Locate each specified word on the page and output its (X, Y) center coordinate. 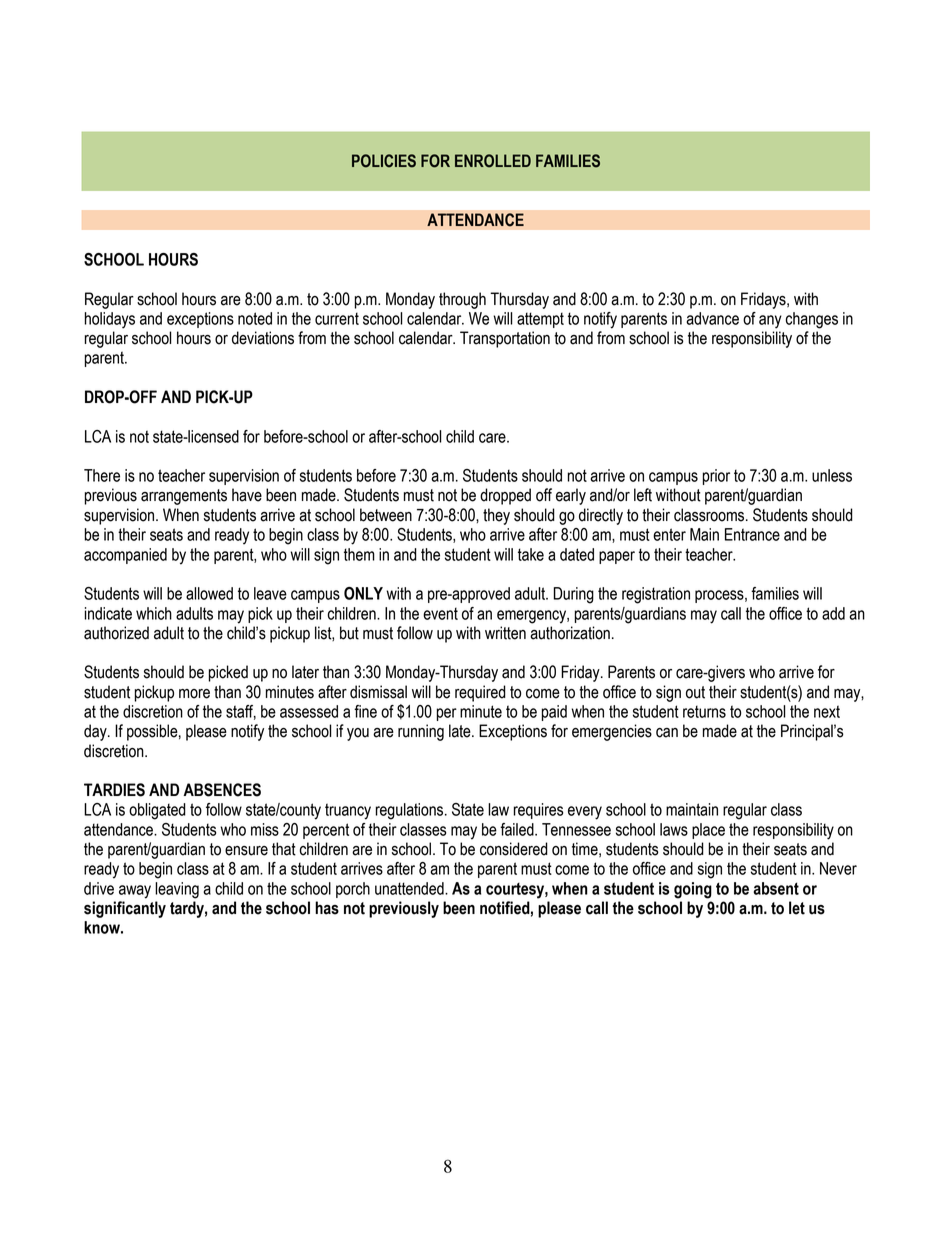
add (833, 613)
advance (712, 318)
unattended (410, 888)
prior (716, 477)
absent (776, 888)
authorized (116, 633)
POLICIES (384, 161)
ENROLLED (493, 161)
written (505, 633)
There (102, 475)
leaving (177, 890)
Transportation (505, 339)
